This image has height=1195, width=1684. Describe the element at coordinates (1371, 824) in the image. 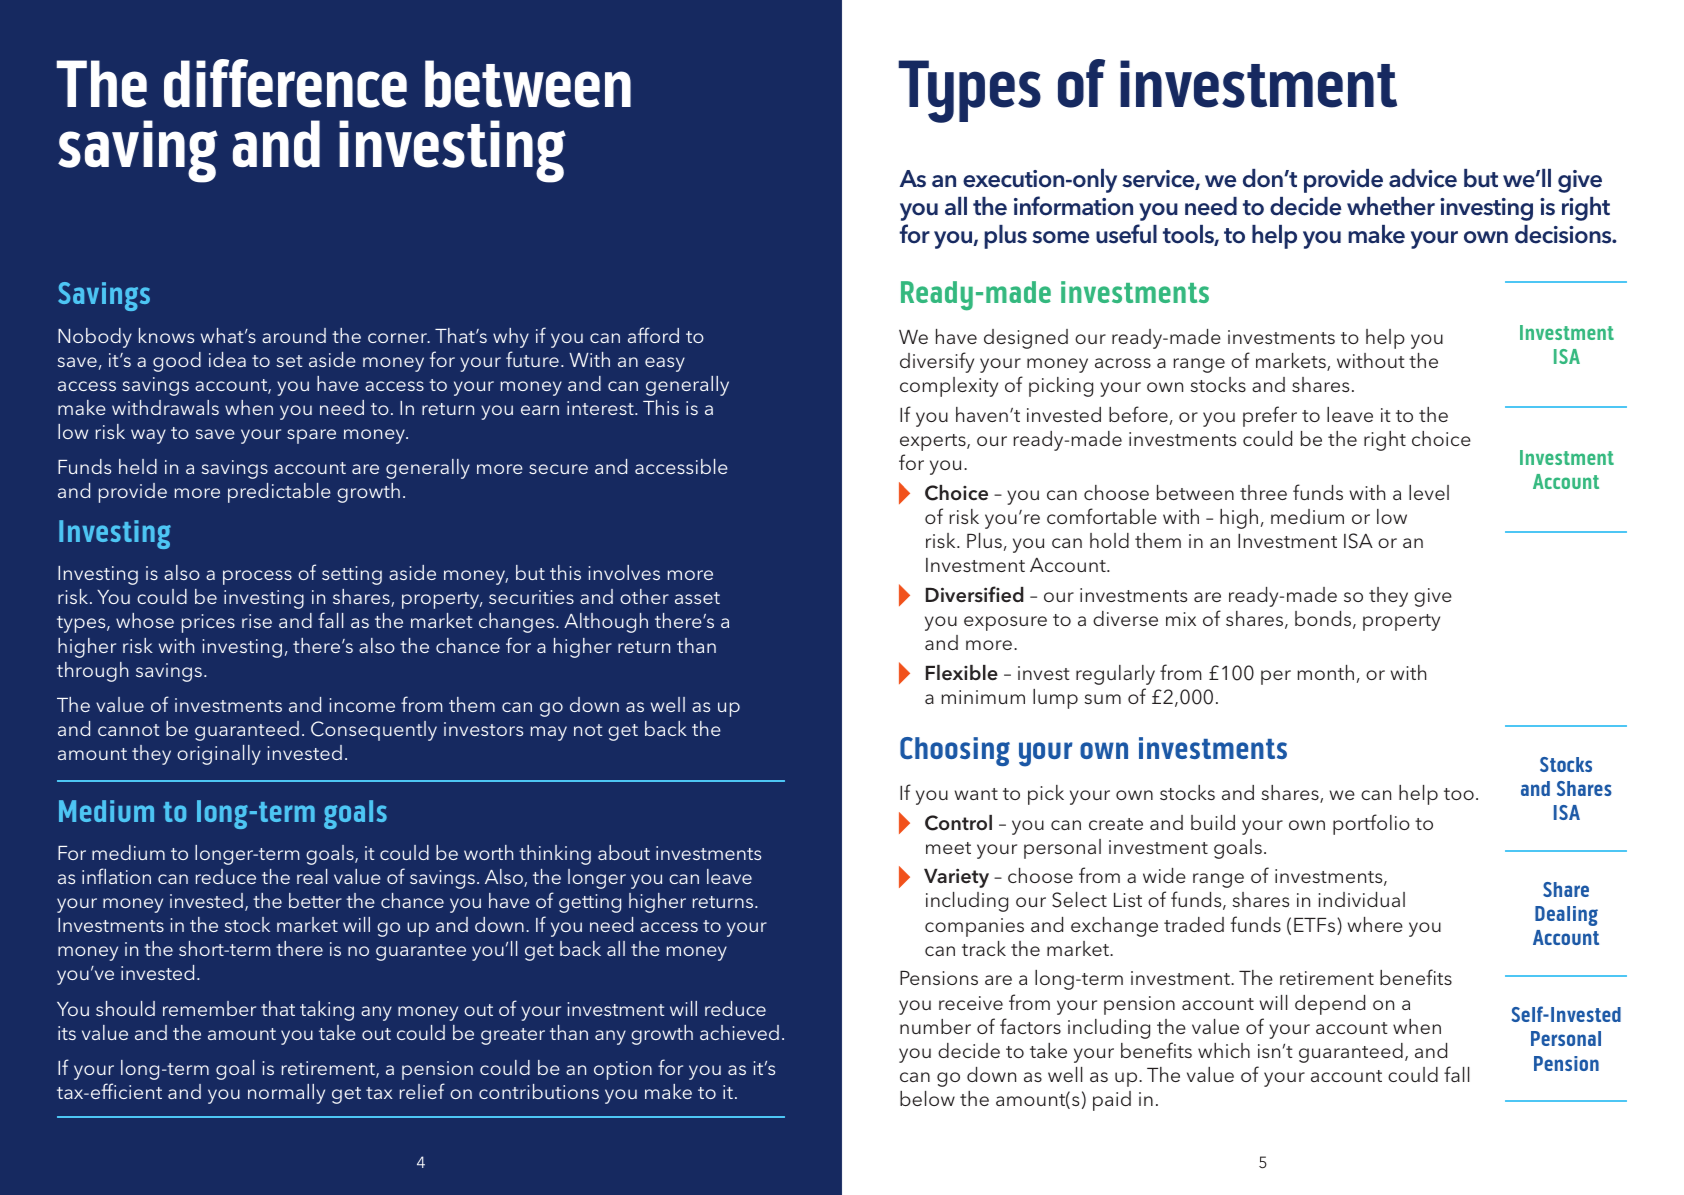

I see `portfolio` at that location.
